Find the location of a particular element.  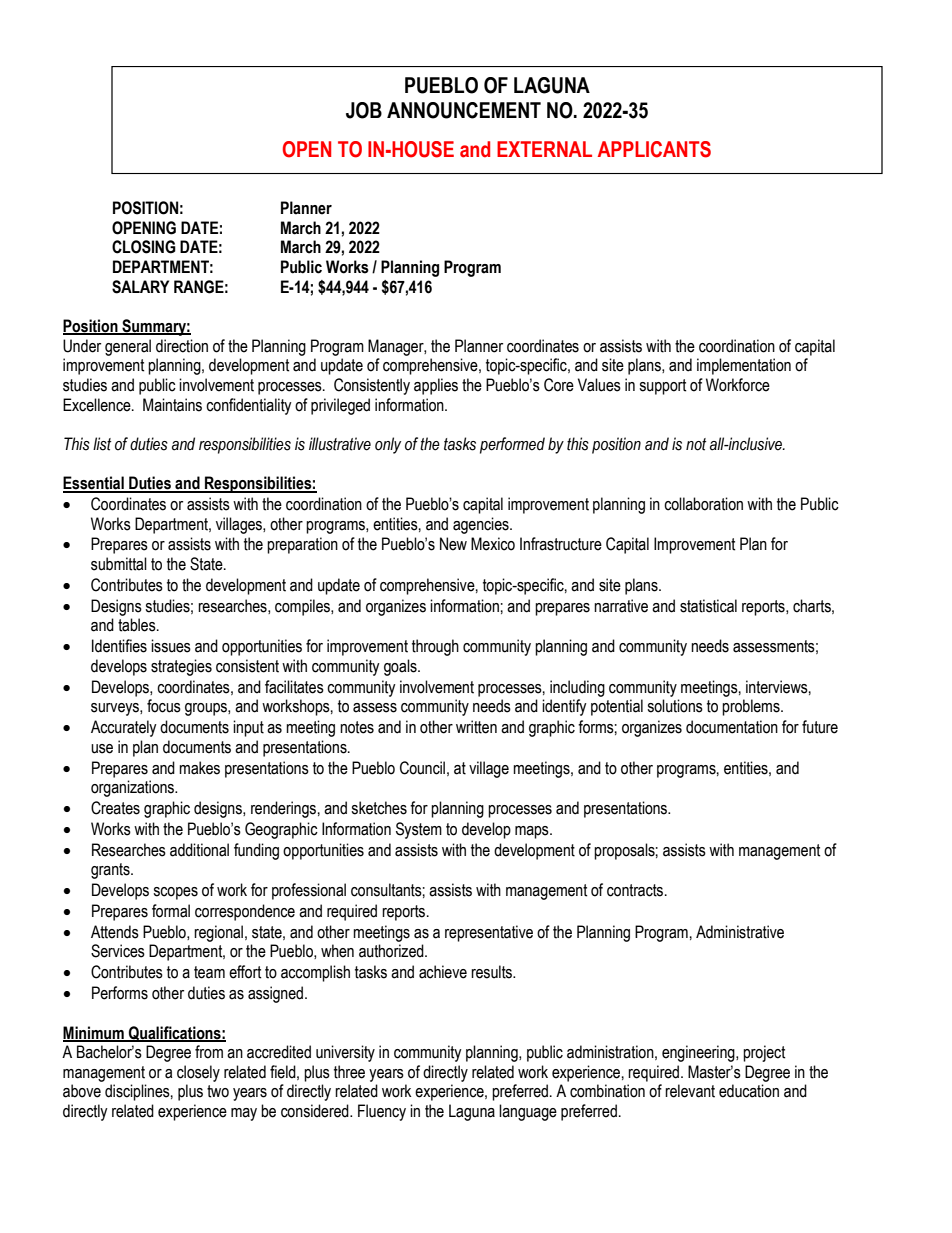

tables is located at coordinates (138, 625).
